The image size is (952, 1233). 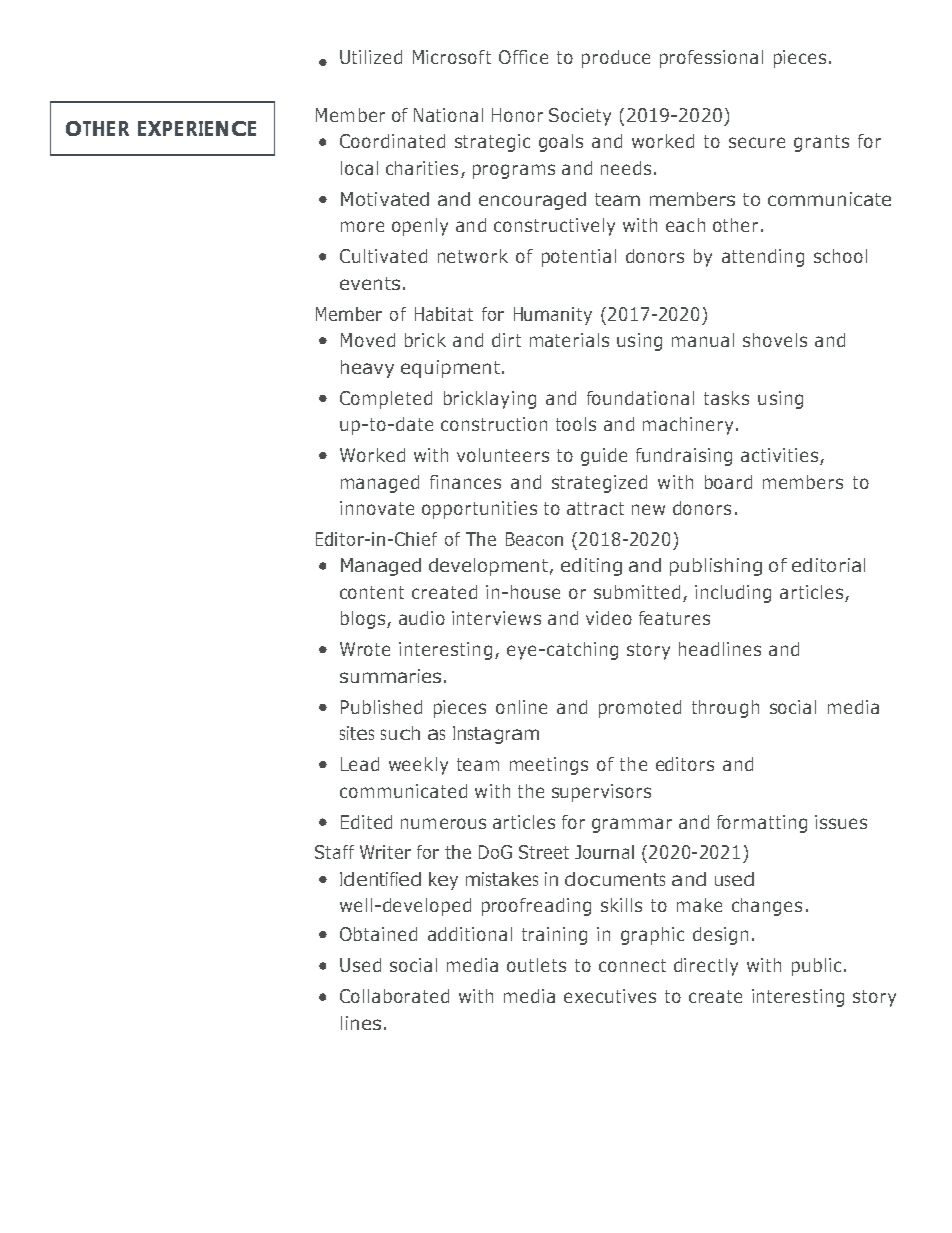 What do you see at coordinates (728, 482) in the page?
I see `board` at bounding box center [728, 482].
